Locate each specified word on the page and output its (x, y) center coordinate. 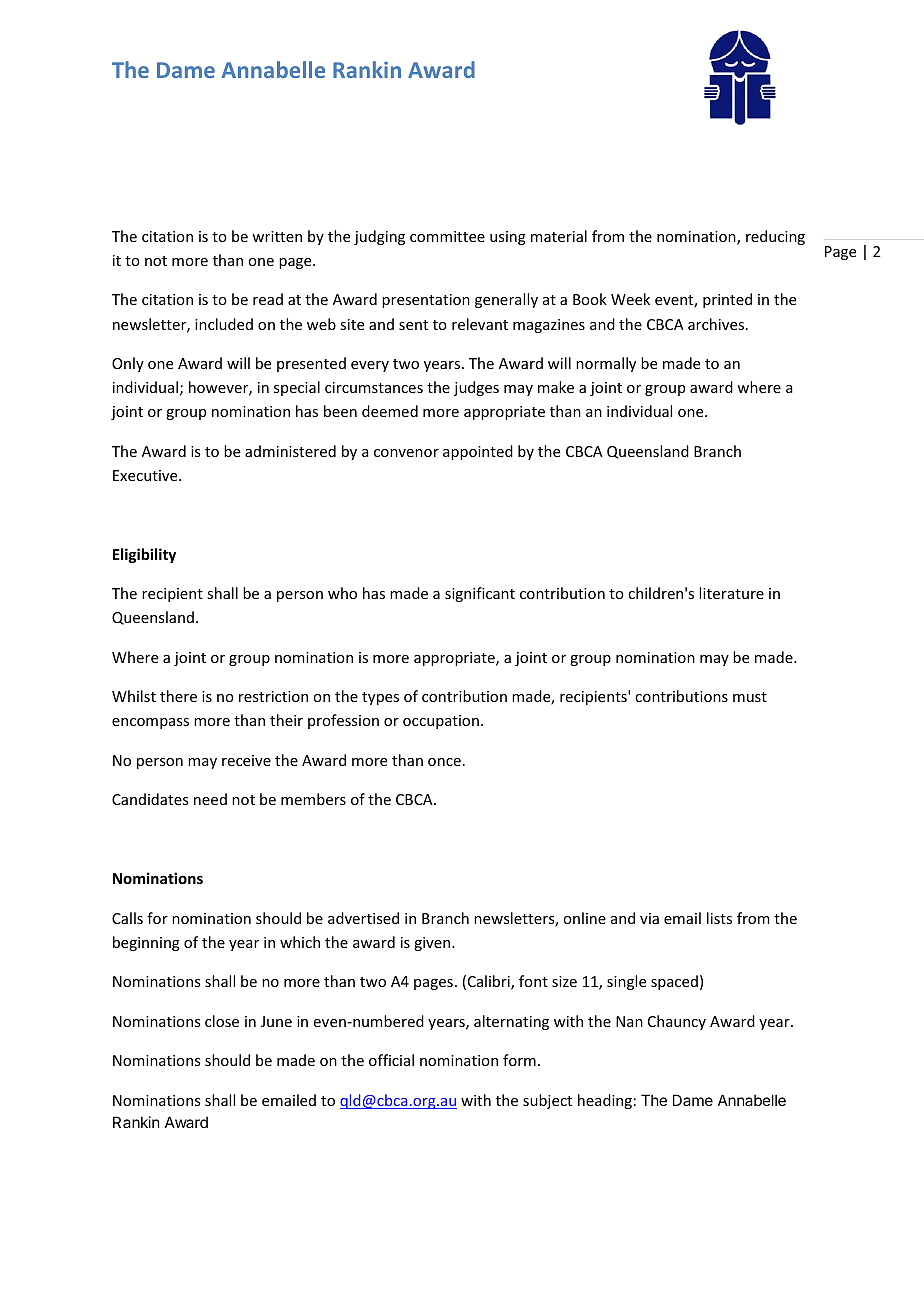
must (750, 697)
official (391, 1060)
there (178, 696)
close (222, 1021)
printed (727, 300)
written (277, 236)
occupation (441, 722)
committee (447, 236)
